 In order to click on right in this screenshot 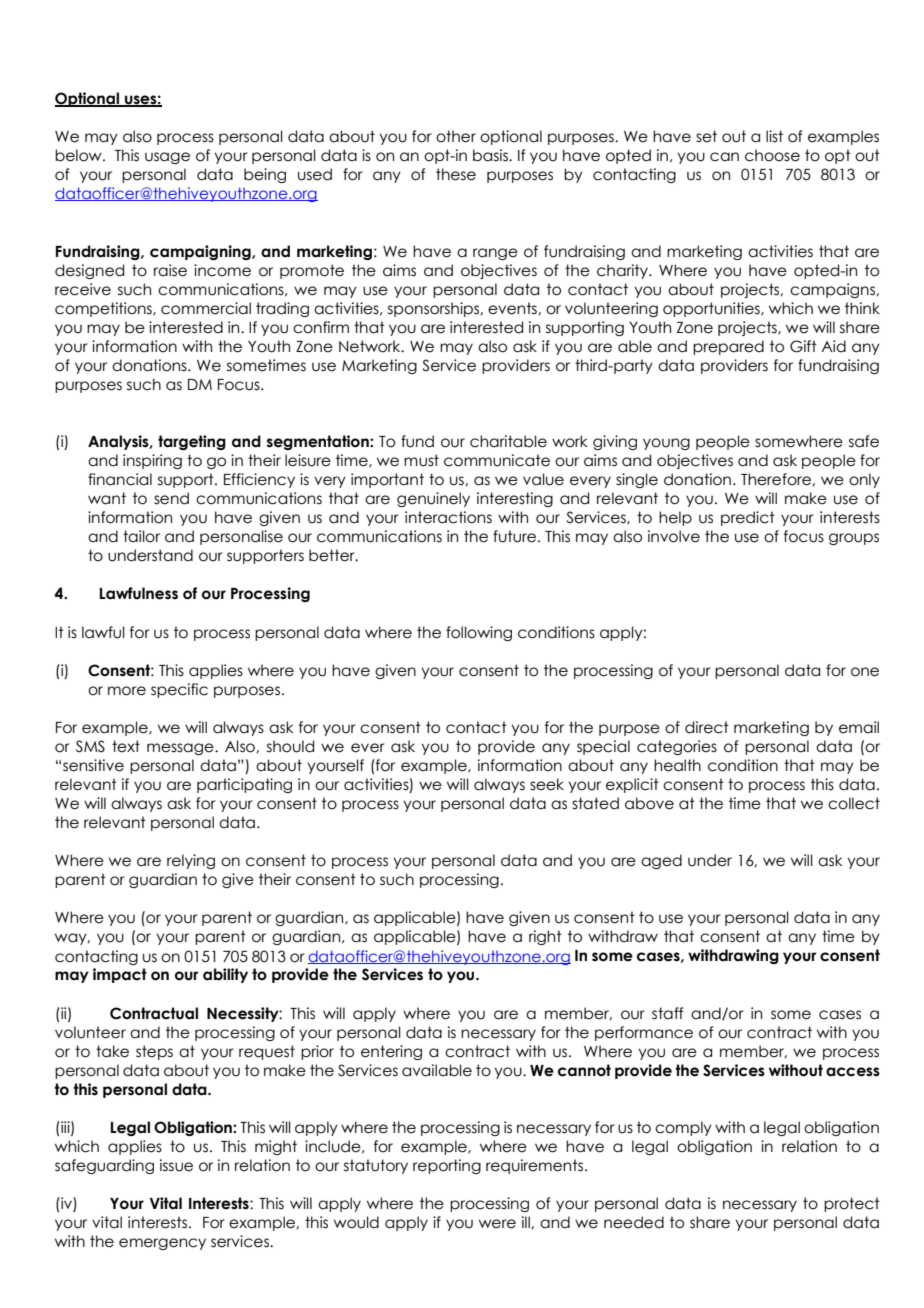, I will do `click(545, 937)`.
